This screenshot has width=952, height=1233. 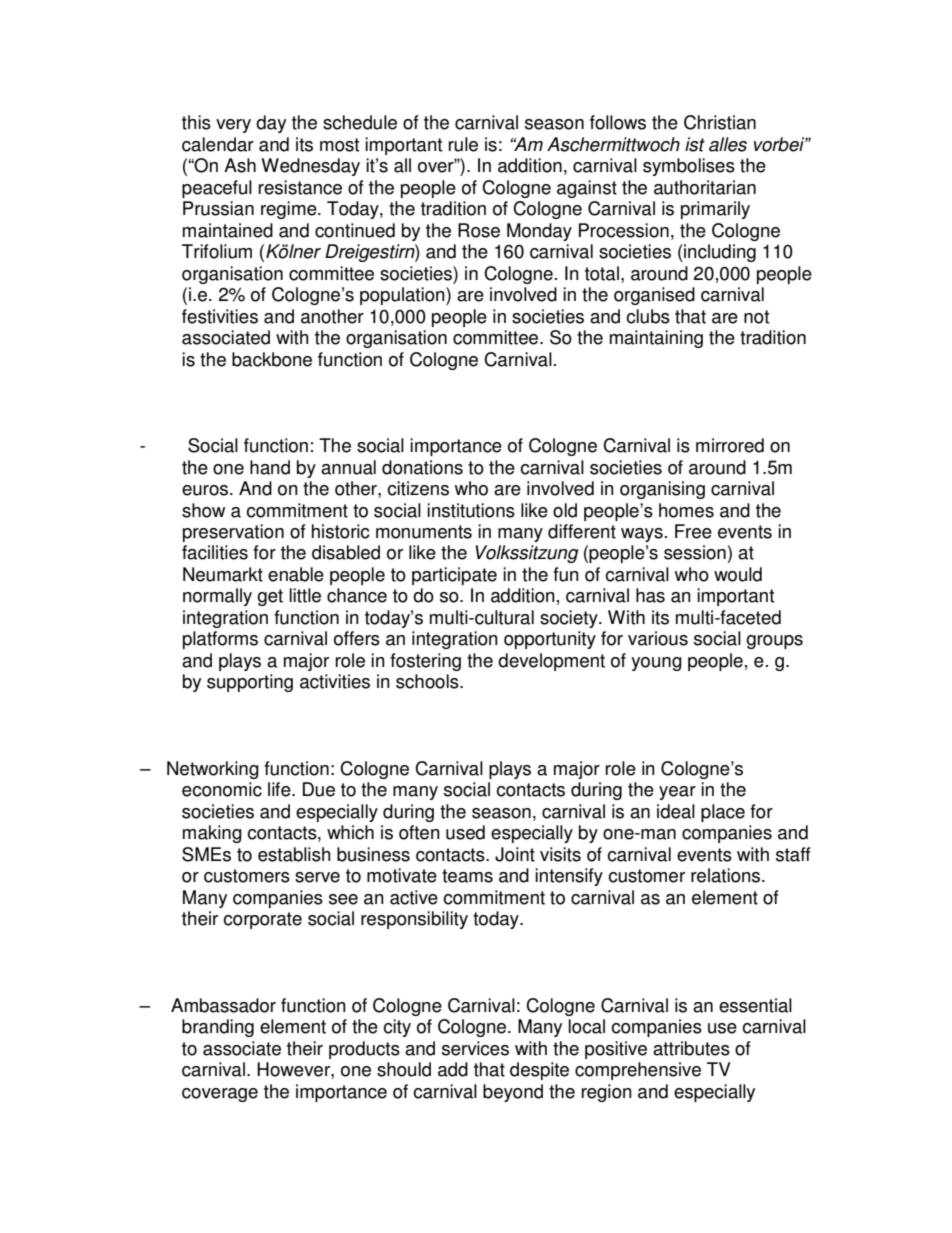 I want to click on branding, so click(x=218, y=1028).
